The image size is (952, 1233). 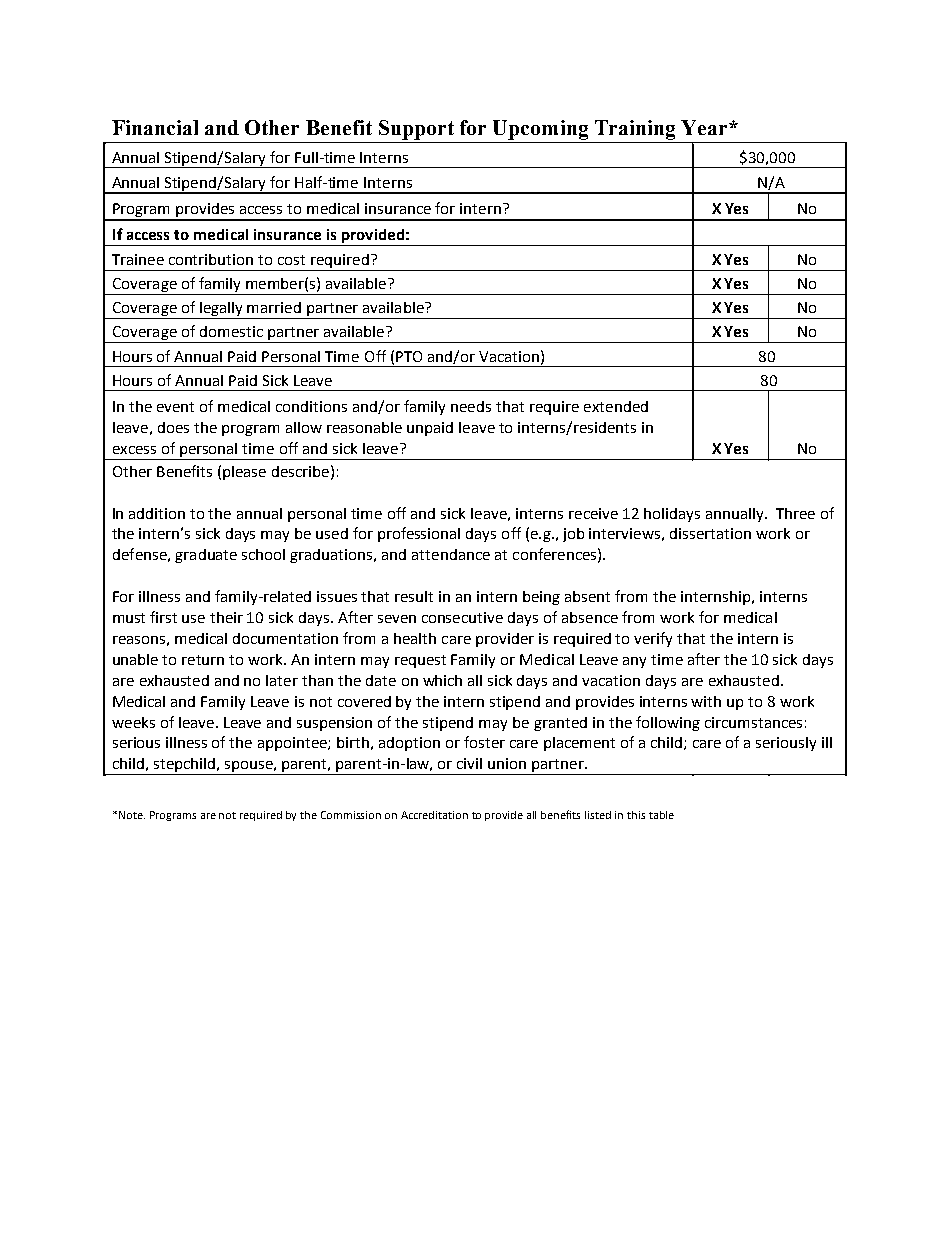 I want to click on Three, so click(x=795, y=513).
